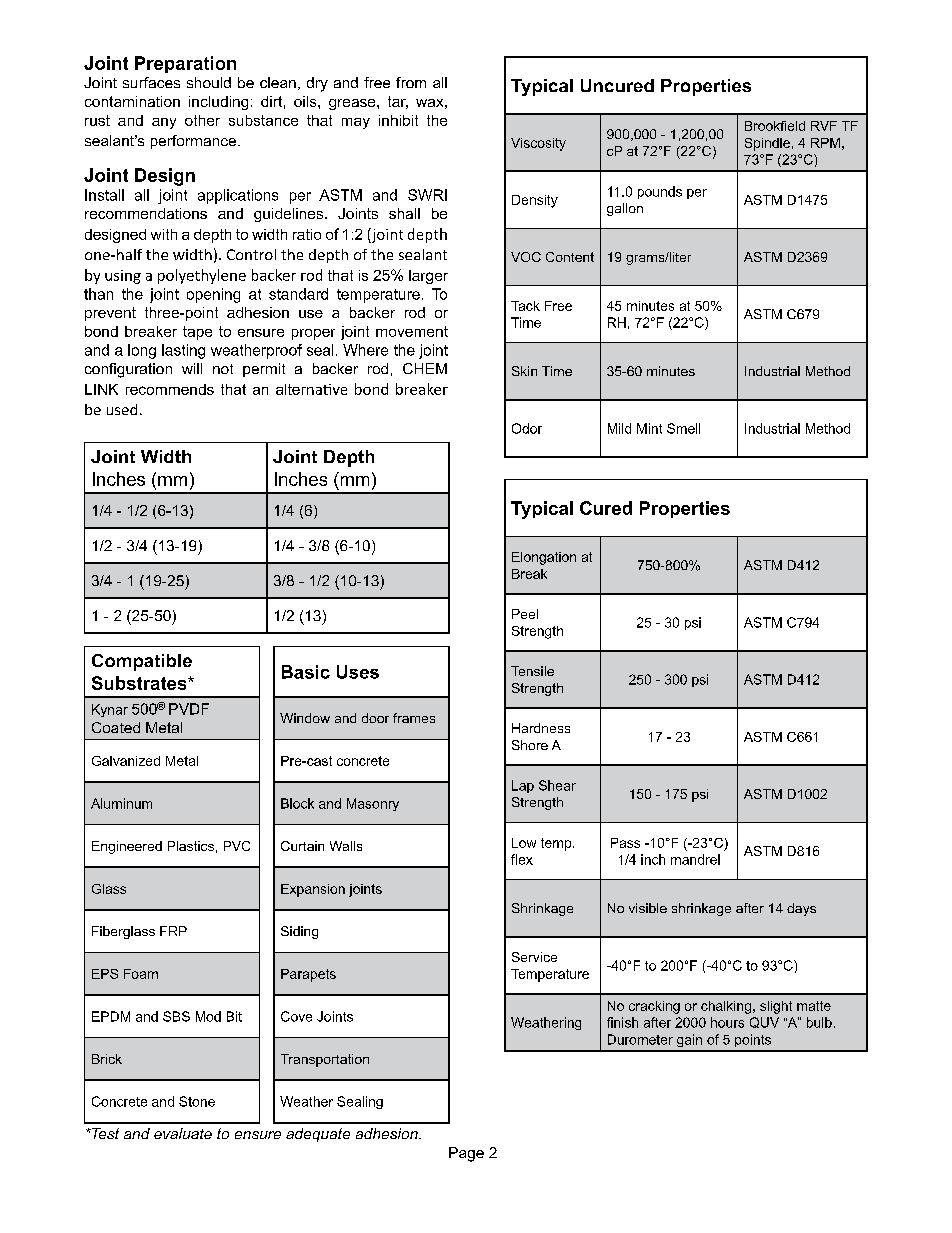  What do you see at coordinates (775, 126) in the screenshot?
I see `Brookfield` at bounding box center [775, 126].
